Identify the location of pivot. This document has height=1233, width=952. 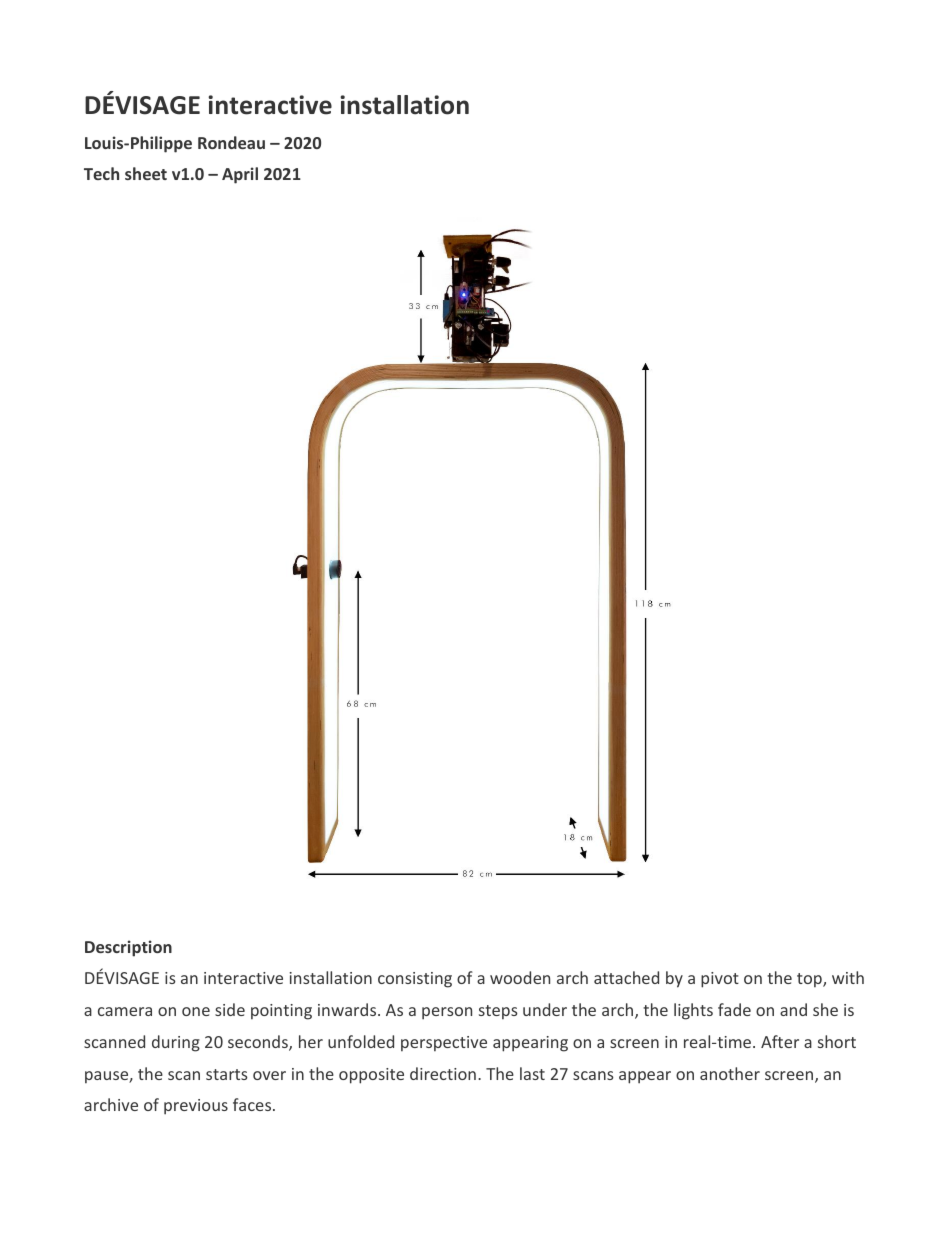
(720, 980).
